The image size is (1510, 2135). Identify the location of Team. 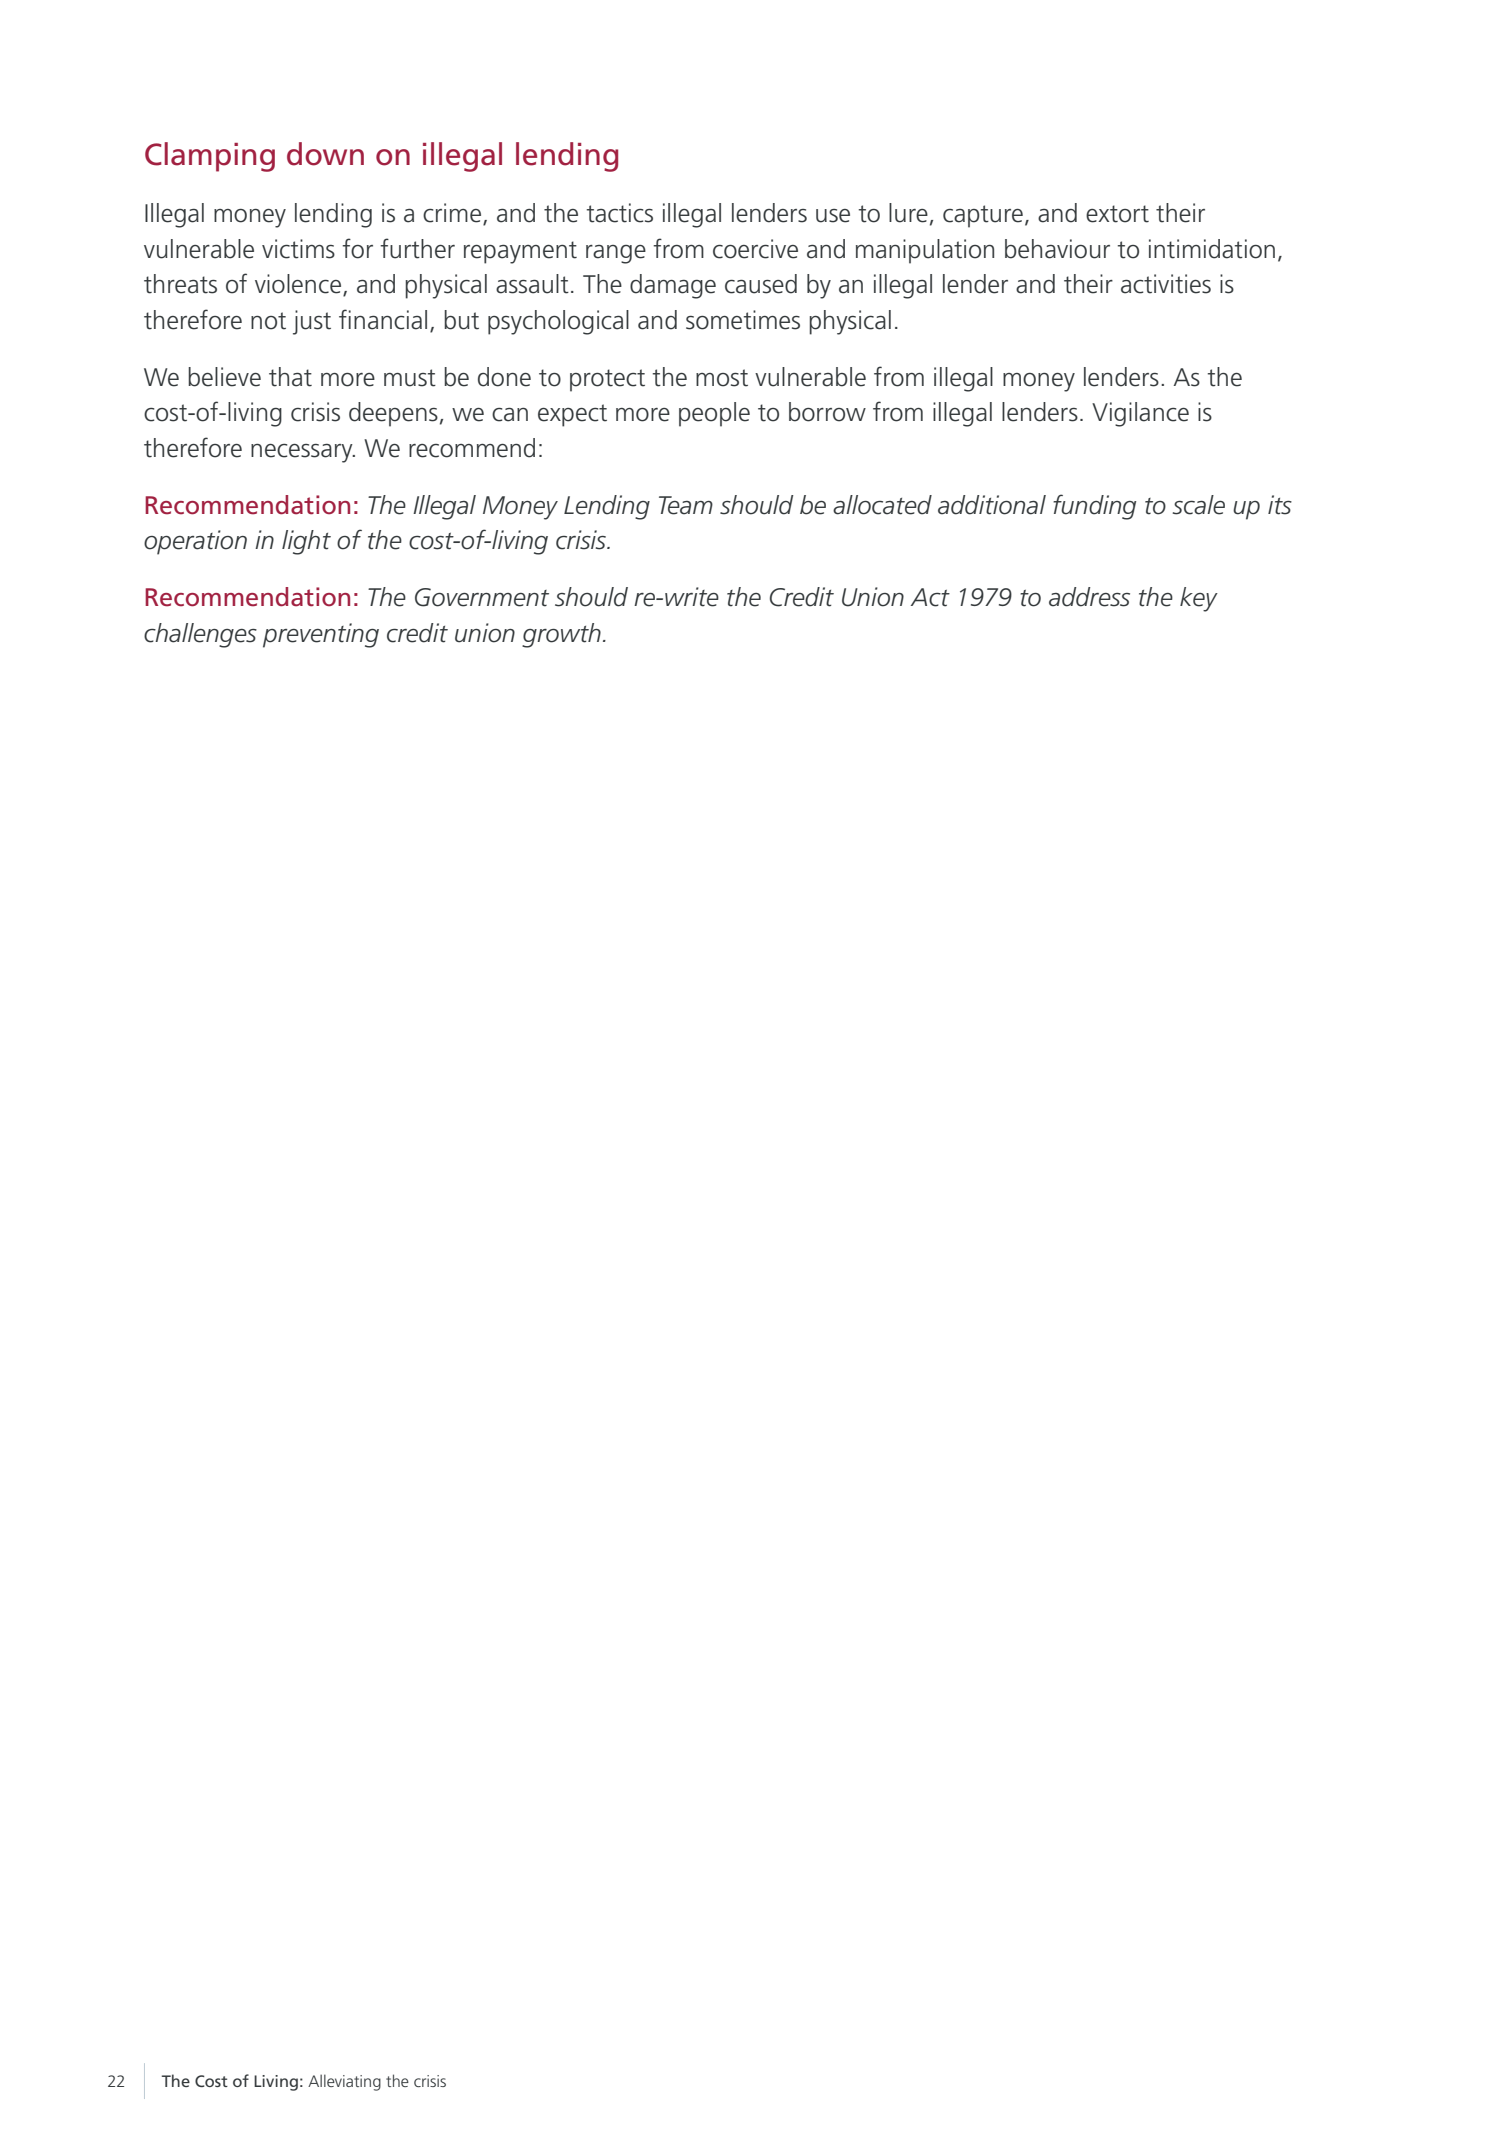
(686, 505).
